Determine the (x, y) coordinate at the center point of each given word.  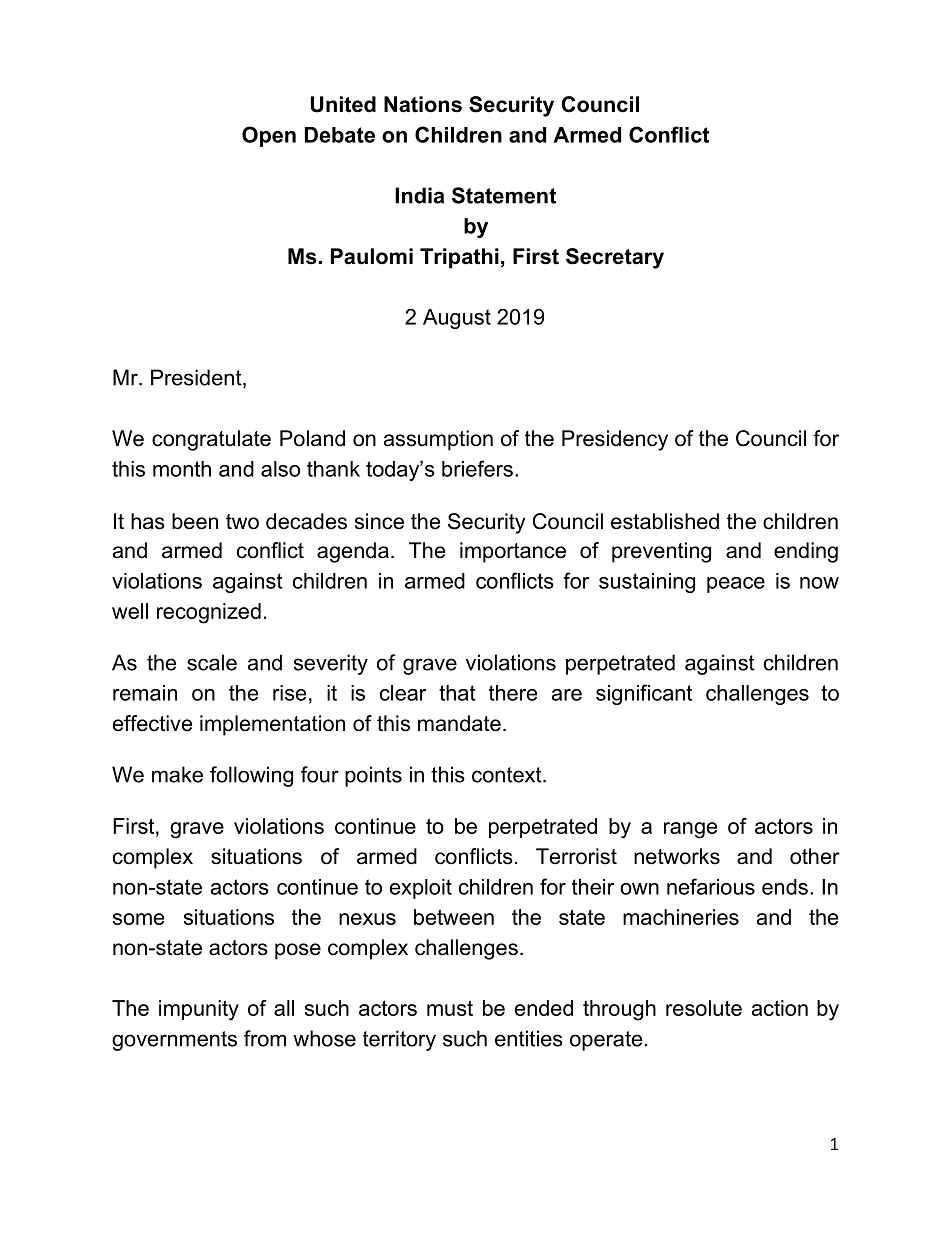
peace (736, 585)
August (457, 319)
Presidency (615, 440)
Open (269, 136)
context (508, 775)
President (197, 378)
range (690, 830)
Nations (423, 104)
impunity (199, 1010)
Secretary (615, 258)
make (177, 774)
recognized (209, 613)
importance (513, 552)
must (450, 1008)
